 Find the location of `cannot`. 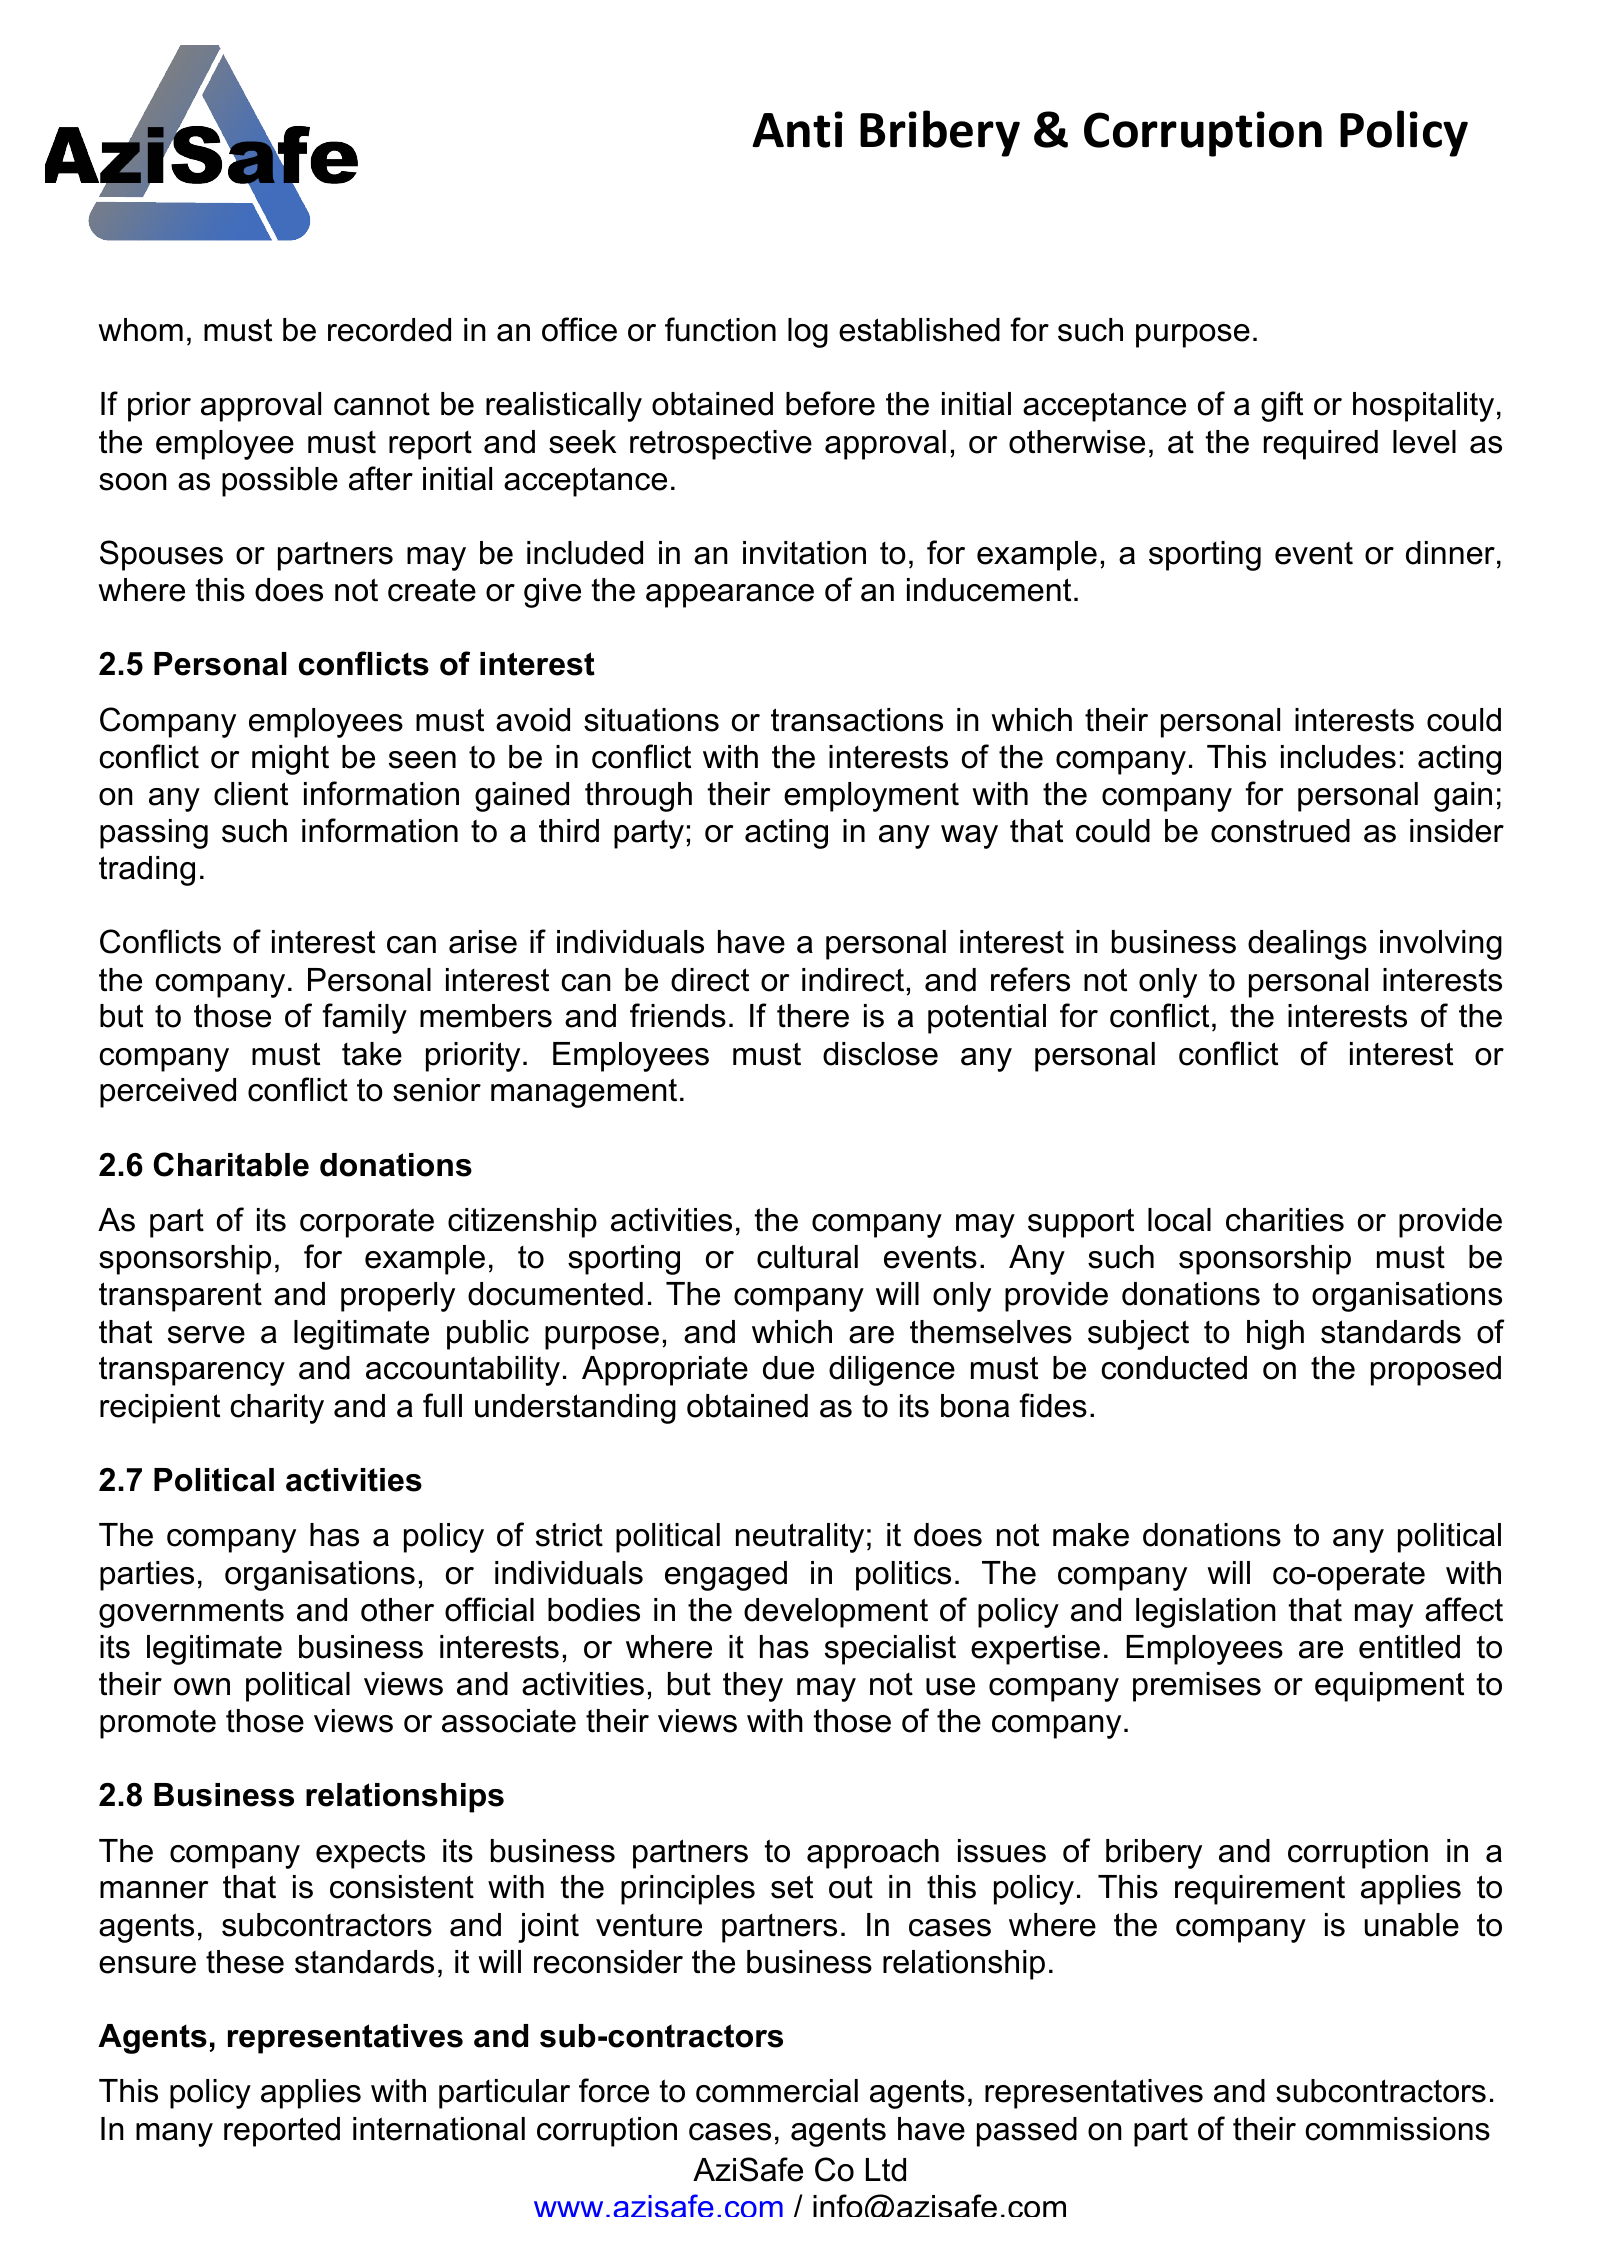

cannot is located at coordinates (382, 404).
